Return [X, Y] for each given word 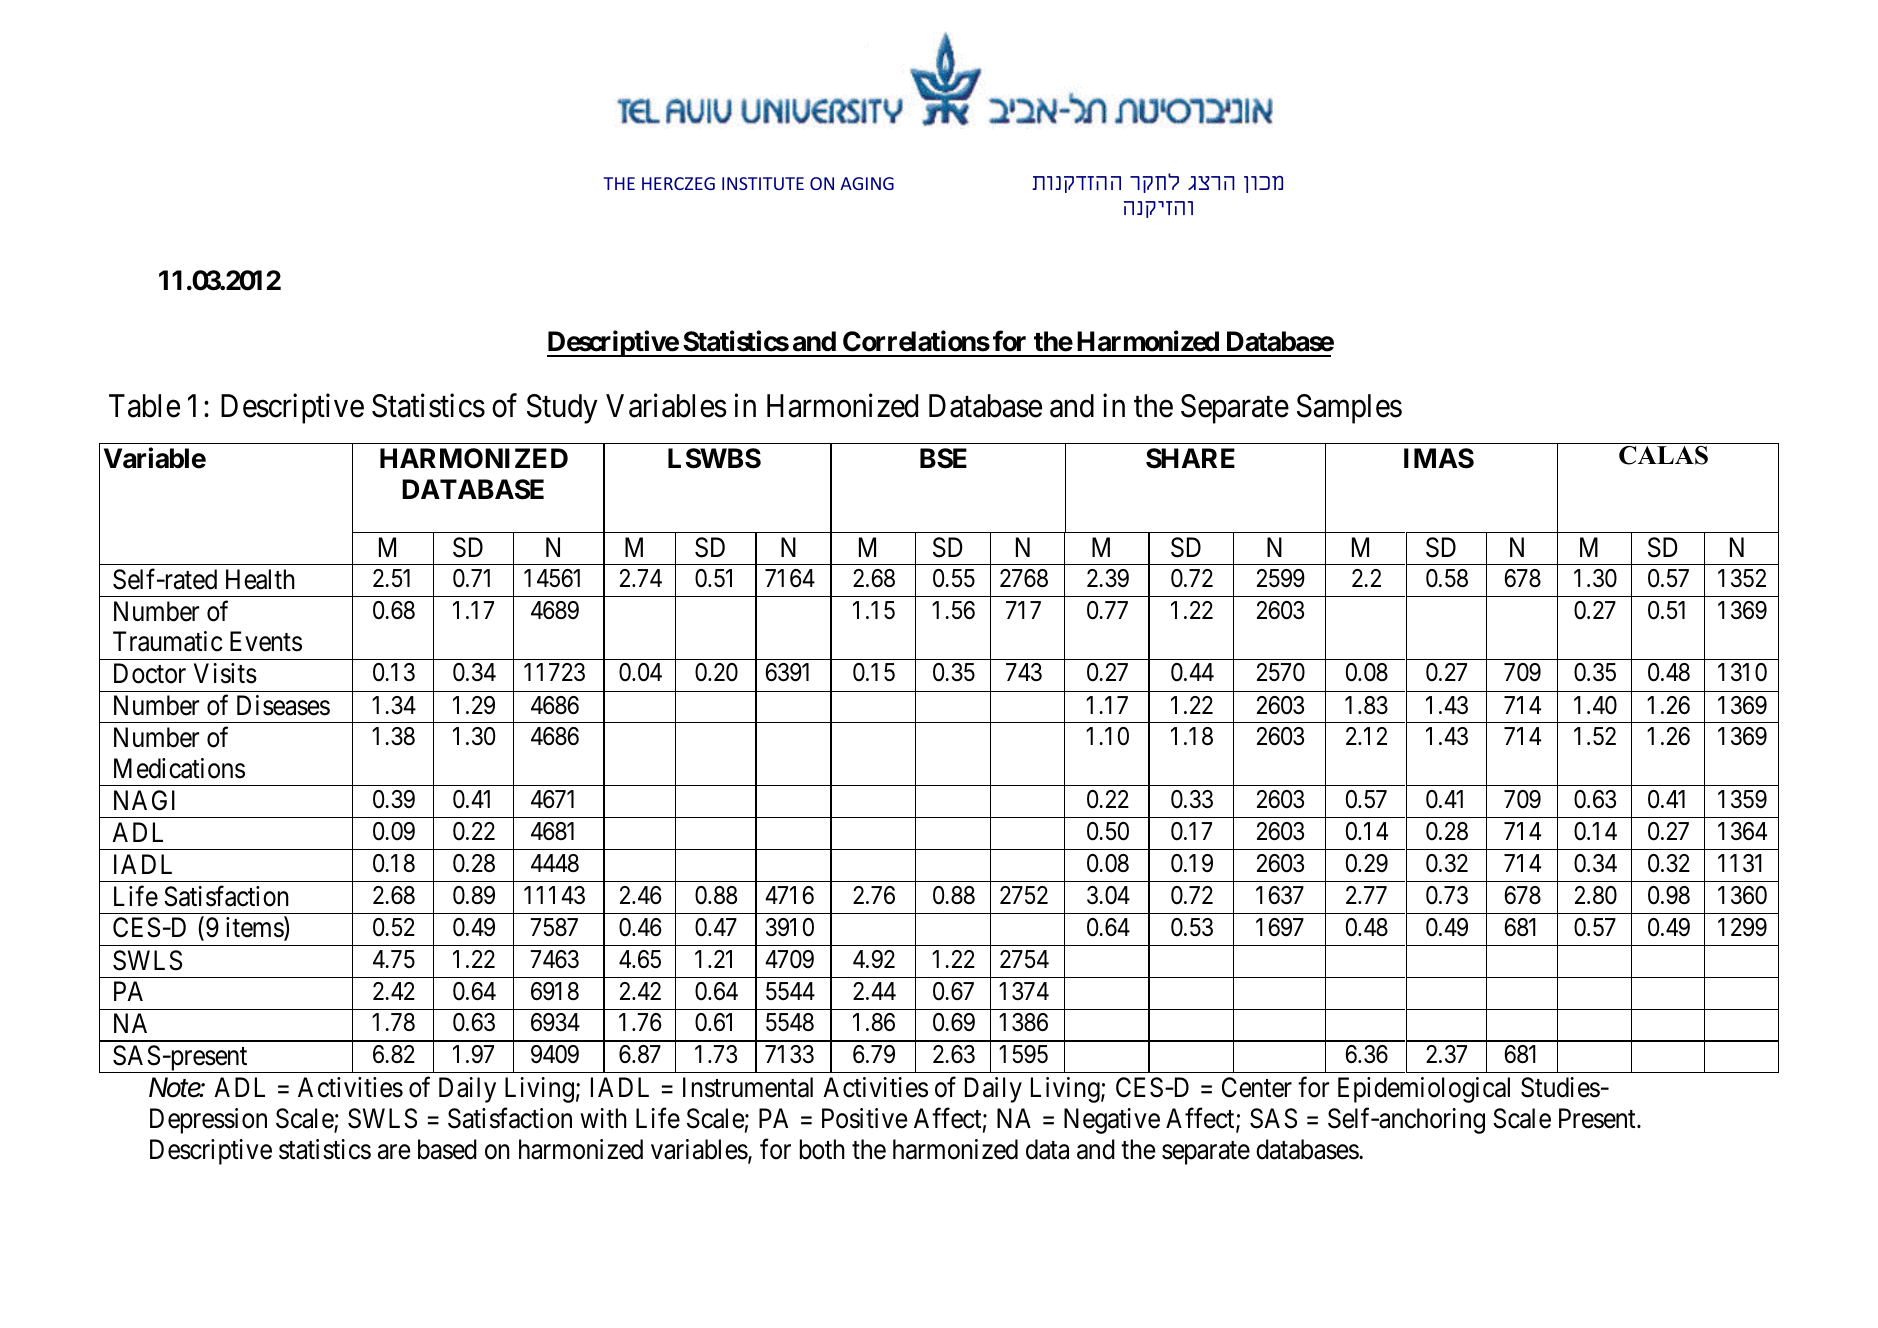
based [447, 1149]
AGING [867, 183]
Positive [865, 1118]
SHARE [1190, 458]
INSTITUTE [763, 183]
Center [1257, 1087]
